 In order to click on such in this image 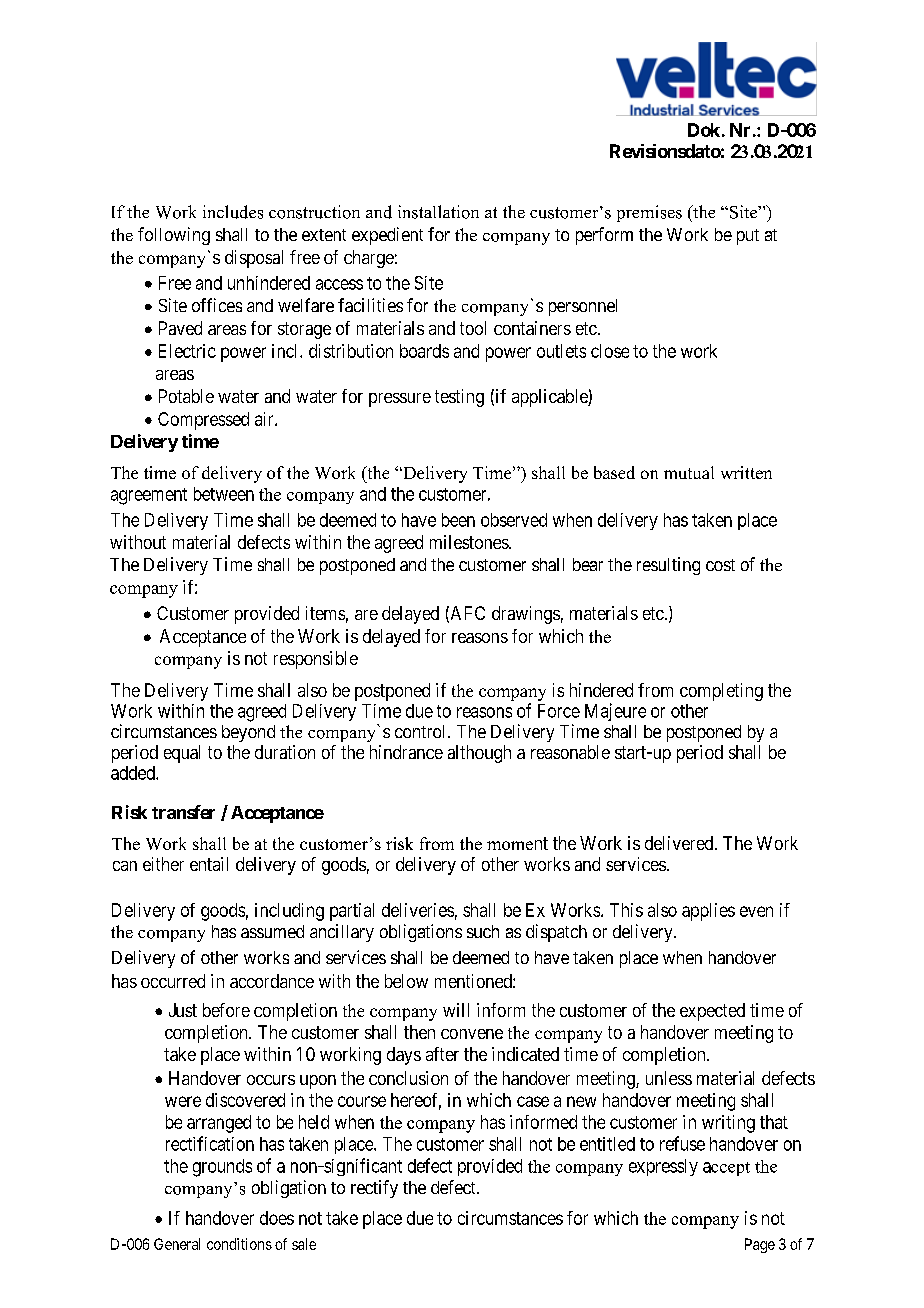, I will do `click(483, 931)`.
